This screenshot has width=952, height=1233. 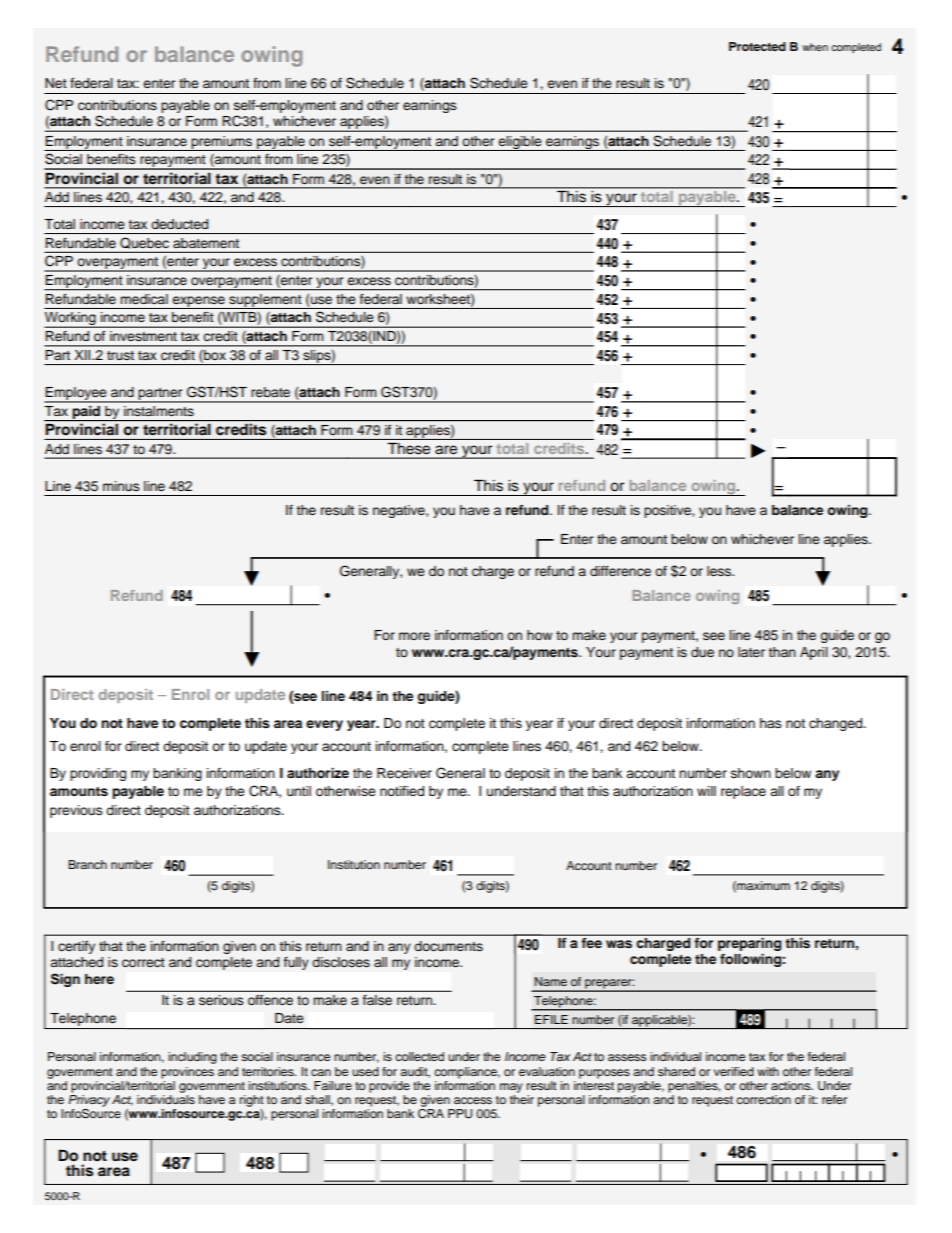 What do you see at coordinates (419, 1056) in the screenshot?
I see `collected` at bounding box center [419, 1056].
